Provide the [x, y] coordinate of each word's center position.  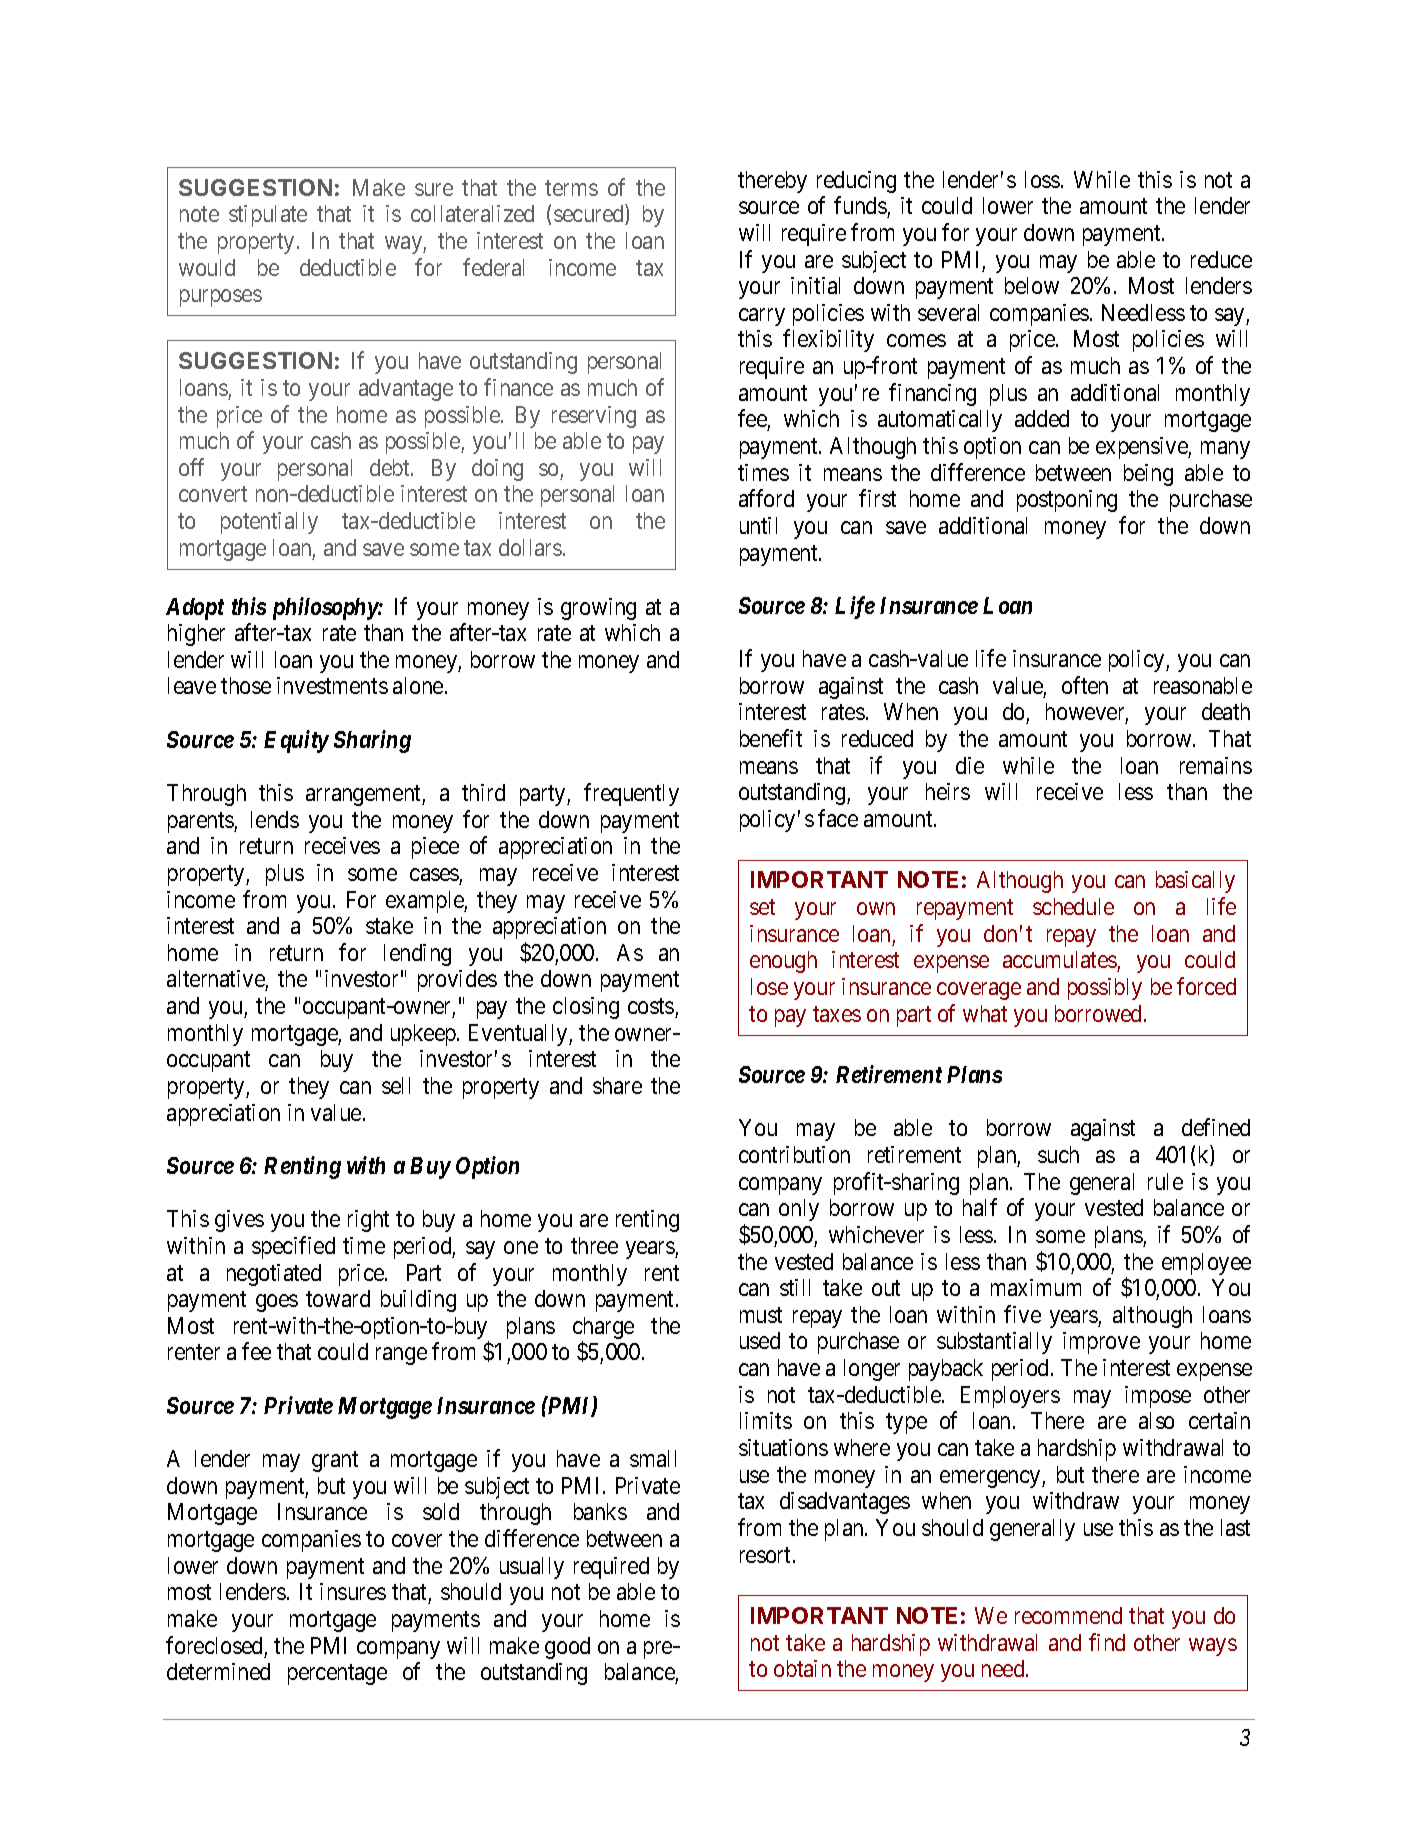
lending [417, 955]
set [762, 907]
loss [1043, 179]
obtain [802, 1668]
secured [590, 215]
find [1107, 1642]
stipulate [268, 216]
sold [441, 1511]
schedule [1073, 906]
